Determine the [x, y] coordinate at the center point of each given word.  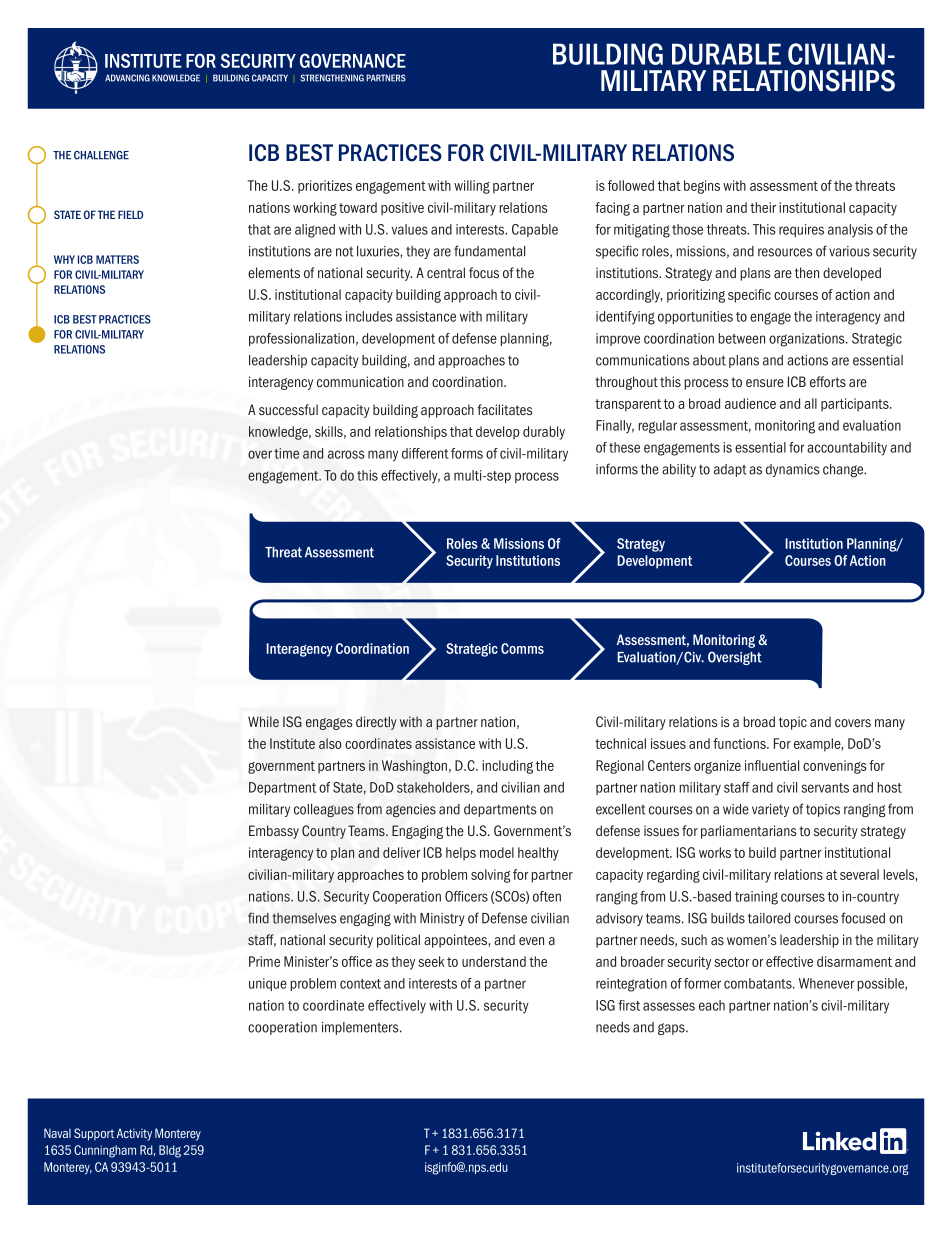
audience [750, 403]
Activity [134, 1134]
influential [772, 765]
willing [472, 187]
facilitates [505, 409]
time [286, 453]
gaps [672, 1029]
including [507, 767]
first [629, 1005]
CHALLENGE [101, 155]
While [263, 721]
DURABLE [726, 54]
